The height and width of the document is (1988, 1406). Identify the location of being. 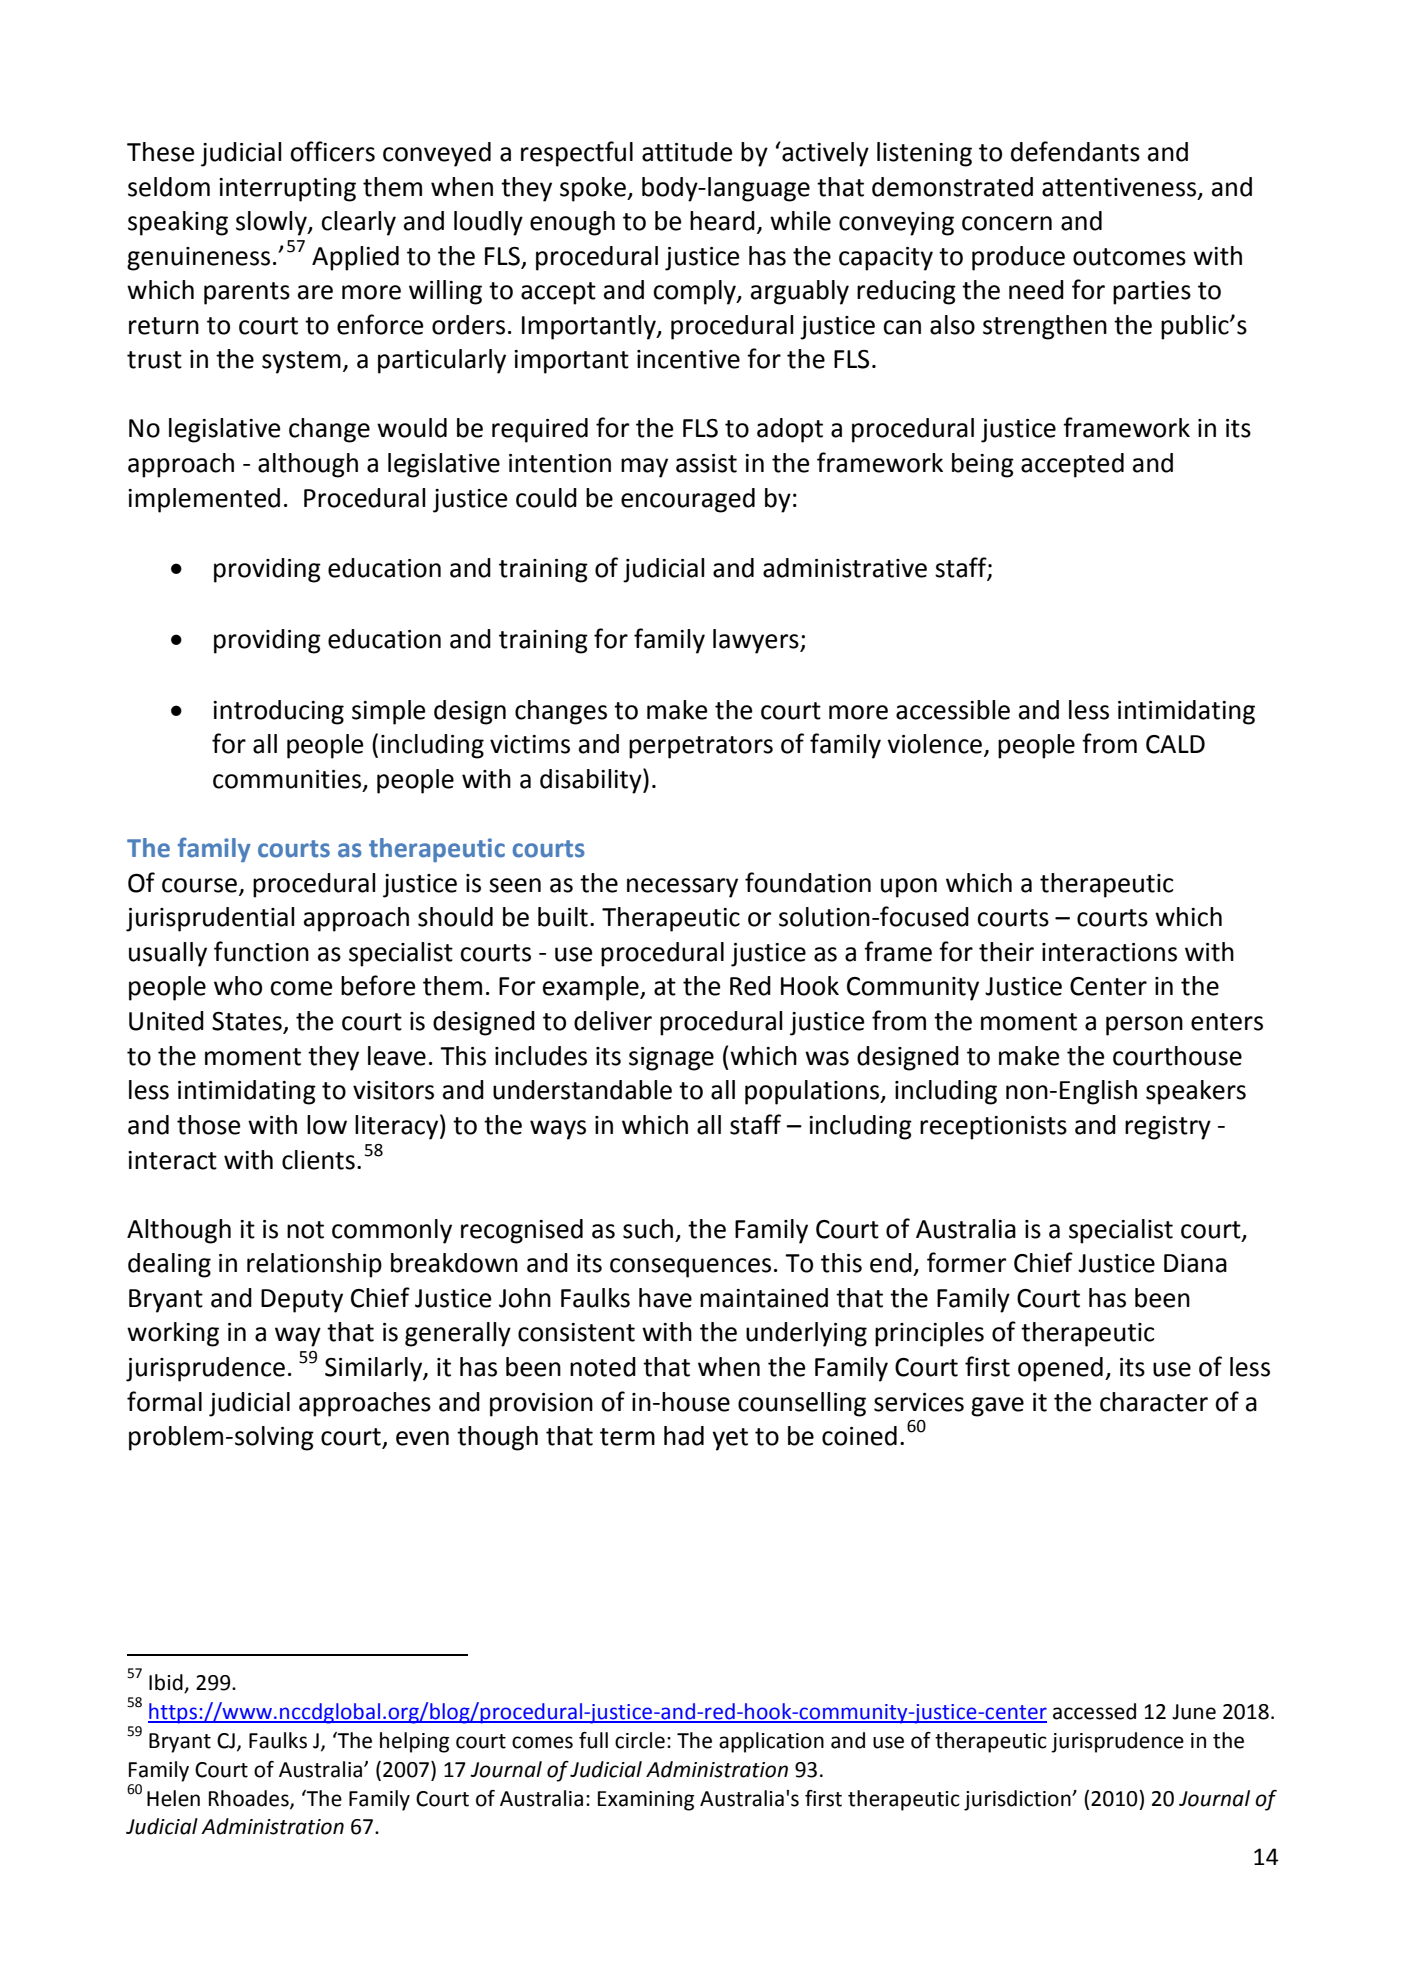
(983, 465).
